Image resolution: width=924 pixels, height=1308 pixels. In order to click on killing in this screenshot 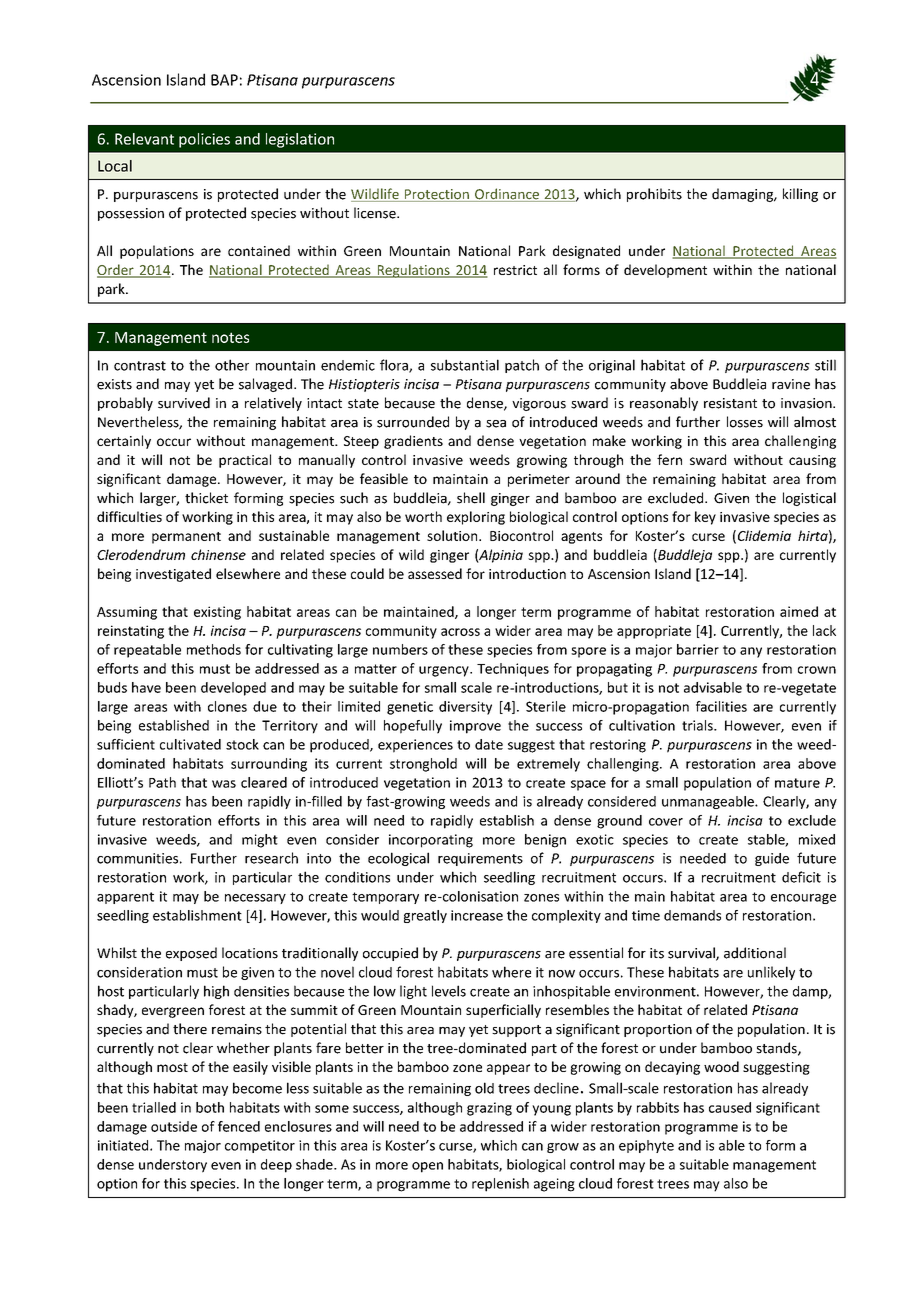, I will do `click(800, 195)`.
